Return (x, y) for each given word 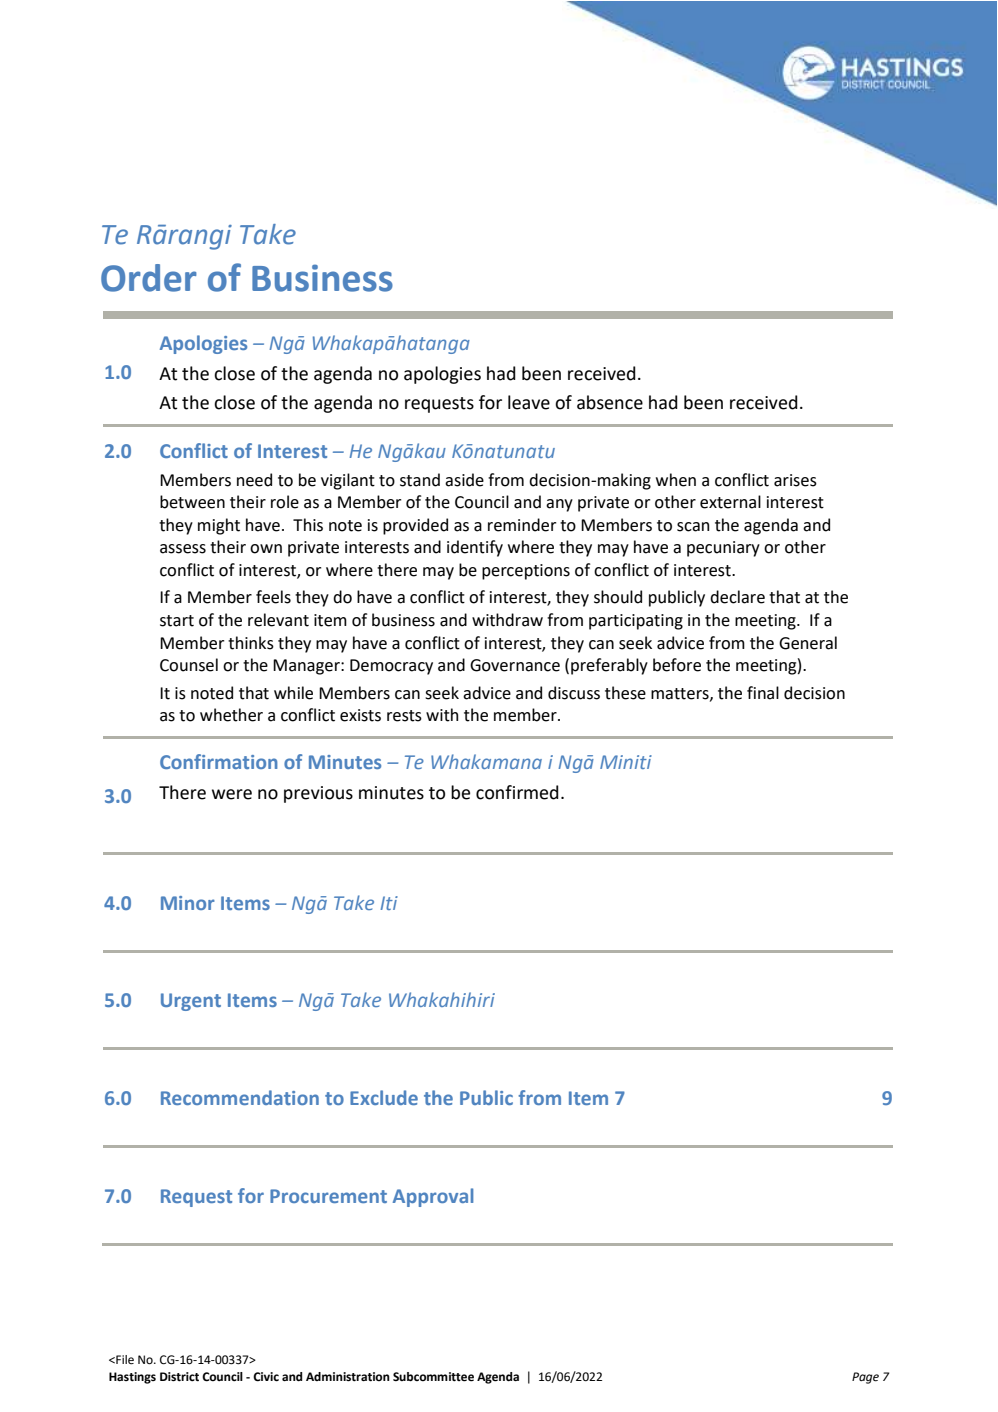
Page (865, 1378)
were (232, 794)
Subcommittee (433, 1377)
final (763, 693)
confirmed (517, 792)
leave (529, 402)
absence (610, 402)
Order (149, 278)
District (179, 1377)
